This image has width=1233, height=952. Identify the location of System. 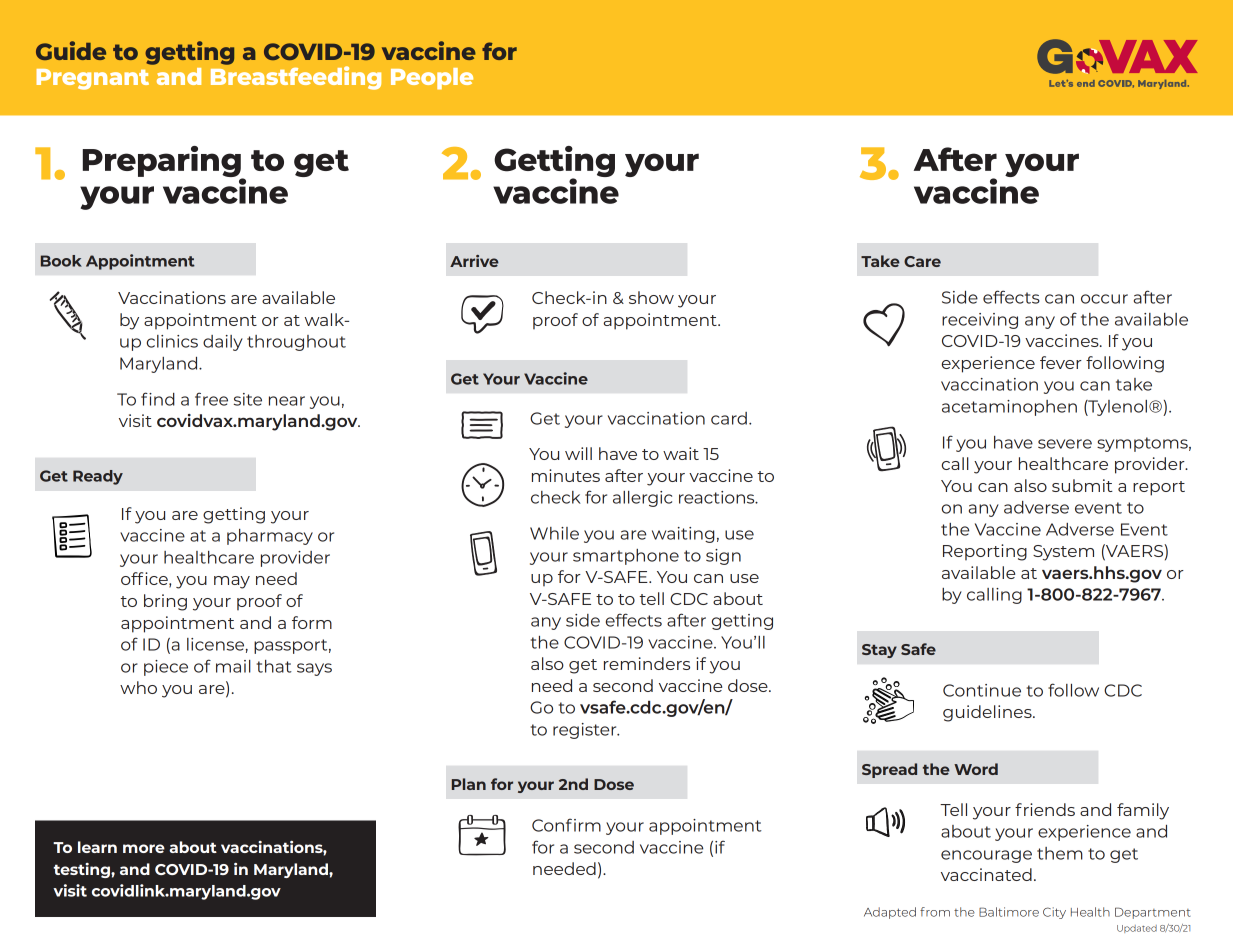
(1063, 553).
